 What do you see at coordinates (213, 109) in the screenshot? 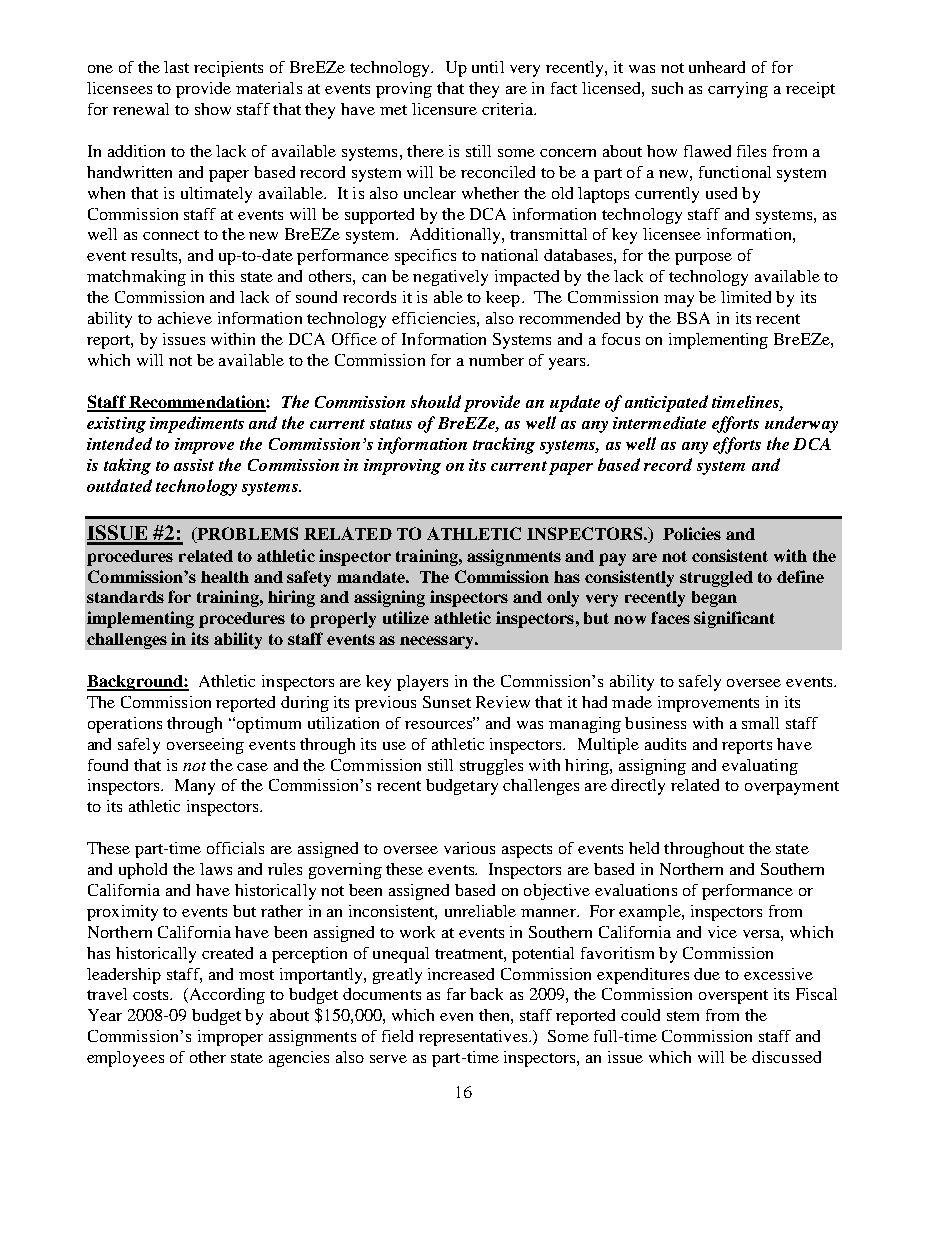
I see `show` at bounding box center [213, 109].
